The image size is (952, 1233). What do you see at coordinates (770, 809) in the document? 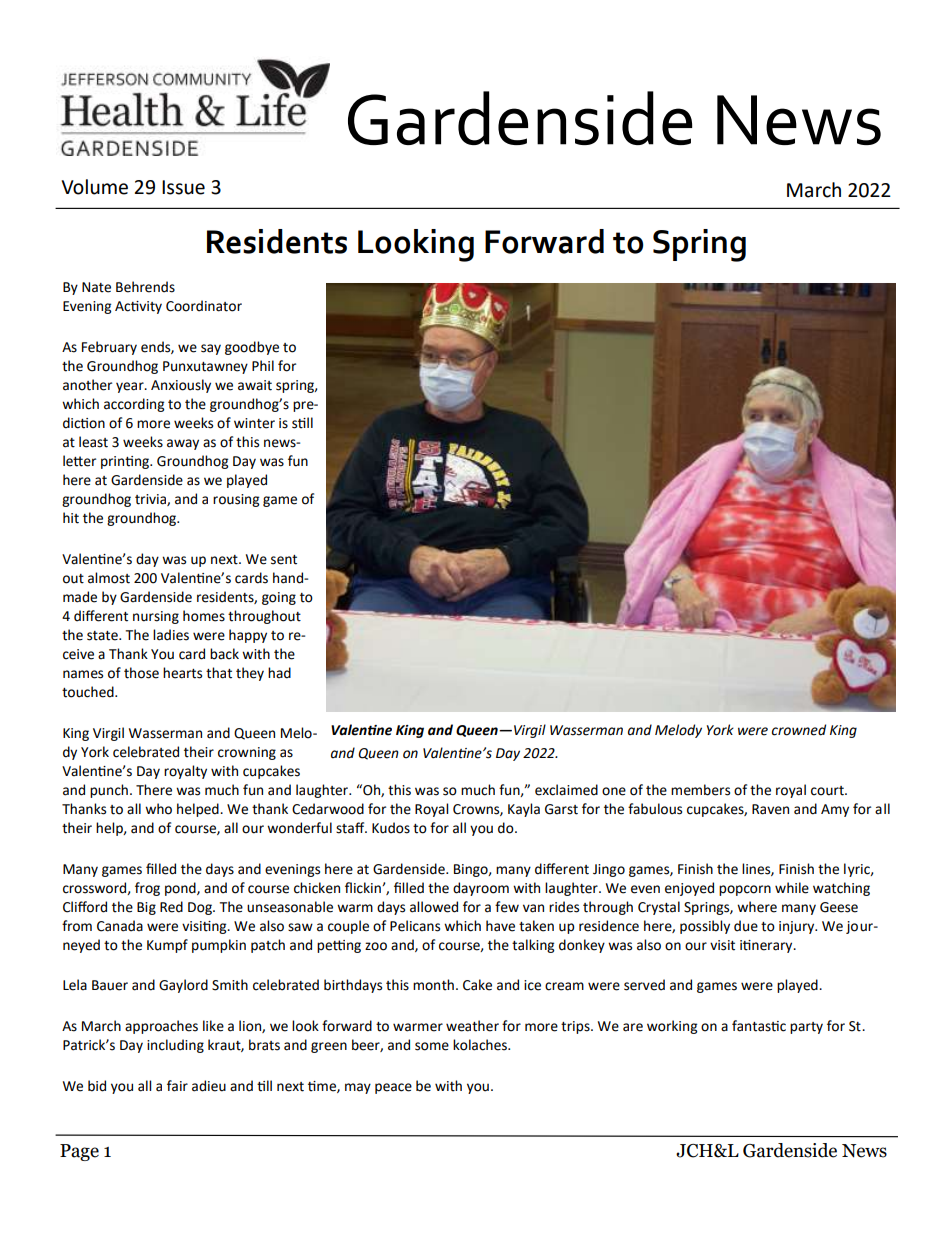
I see `Raven` at bounding box center [770, 809].
